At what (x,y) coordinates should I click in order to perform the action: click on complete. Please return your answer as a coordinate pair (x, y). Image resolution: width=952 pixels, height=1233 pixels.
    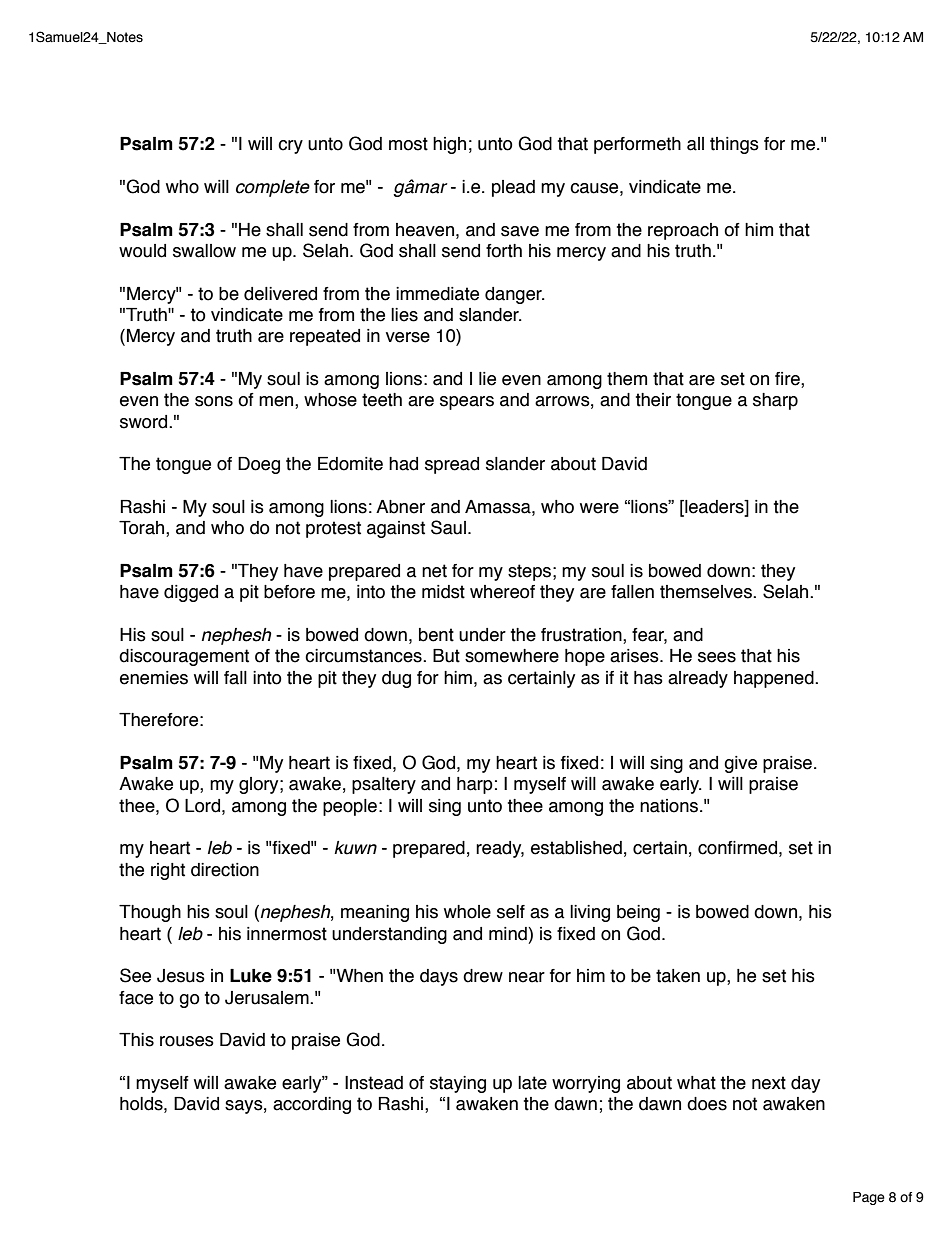
    Looking at the image, I should click on (273, 188).
